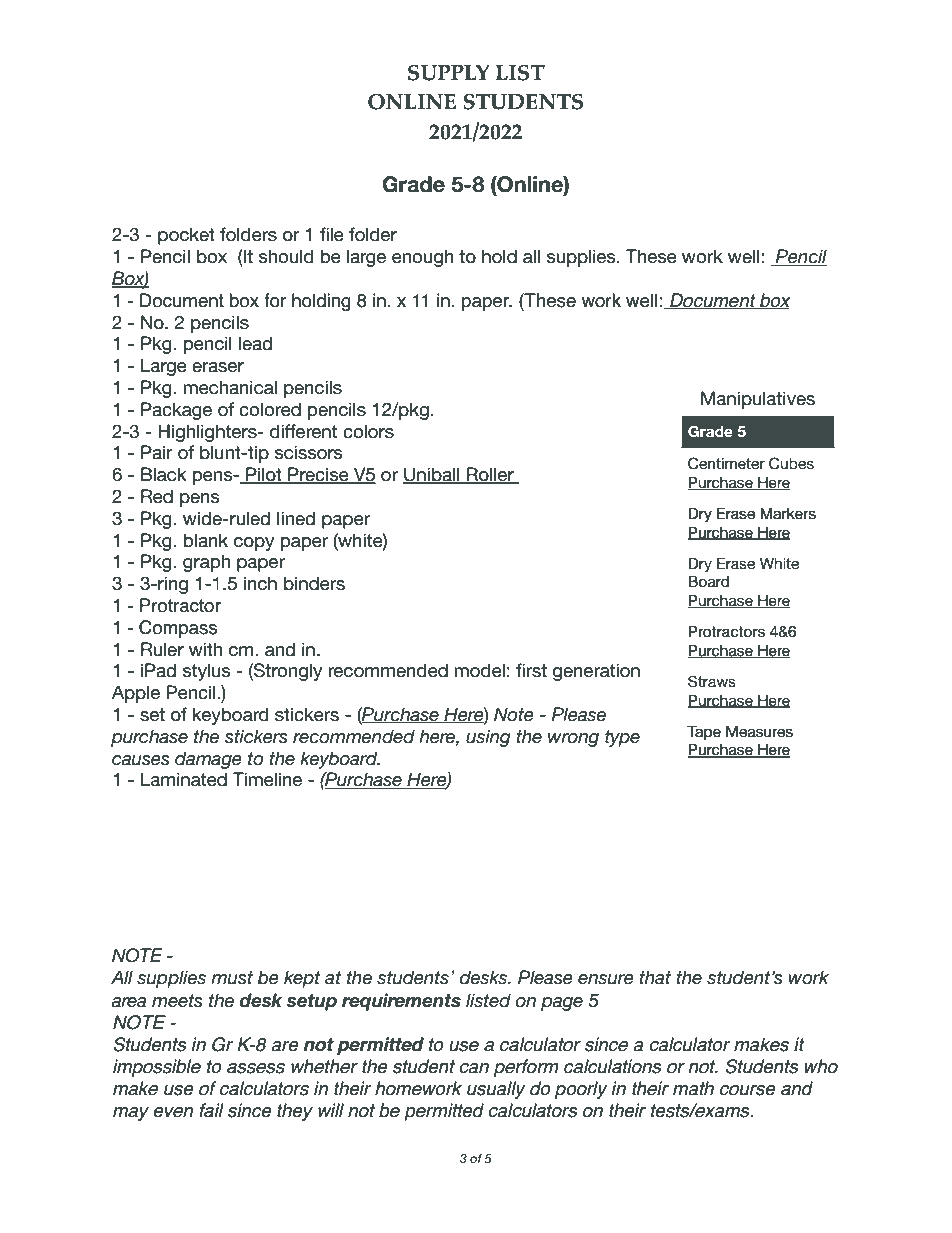 The height and width of the document is (1233, 952). What do you see at coordinates (423, 258) in the document?
I see `enough` at bounding box center [423, 258].
